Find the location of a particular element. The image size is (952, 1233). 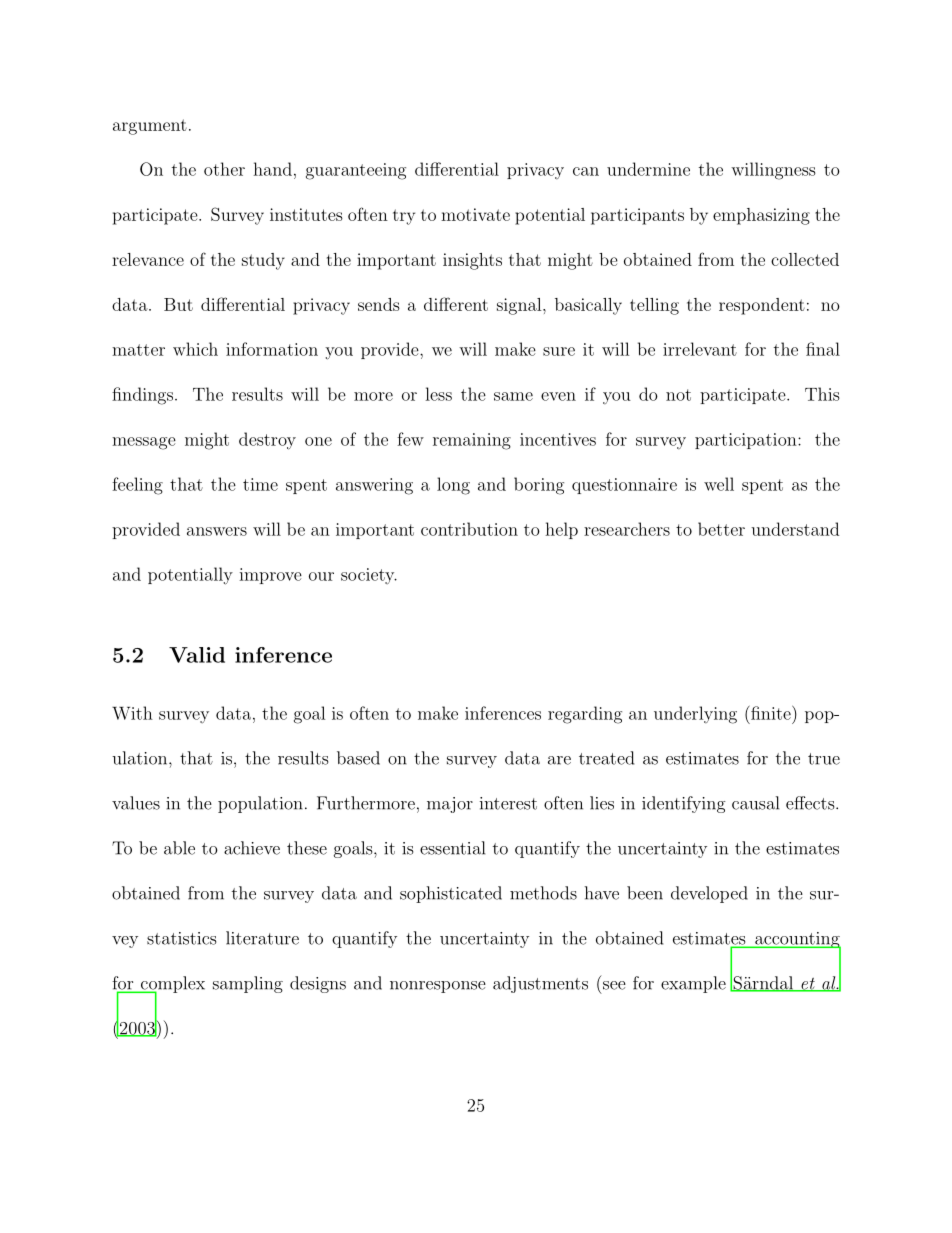

undermine is located at coordinates (648, 169).
